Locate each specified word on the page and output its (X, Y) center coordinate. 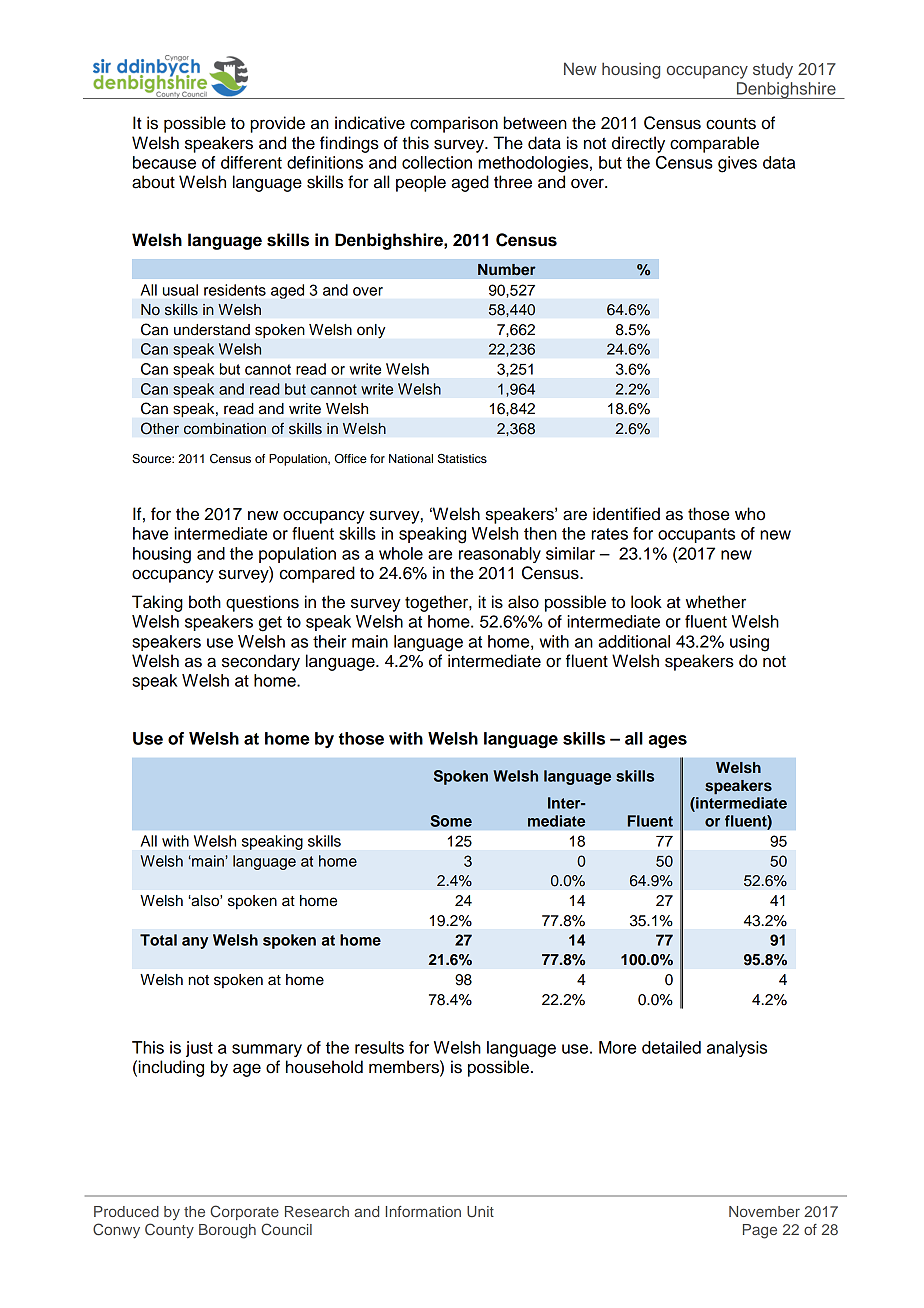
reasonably (500, 555)
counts (731, 124)
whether (716, 602)
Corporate (244, 1212)
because (164, 162)
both (205, 602)
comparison (454, 124)
